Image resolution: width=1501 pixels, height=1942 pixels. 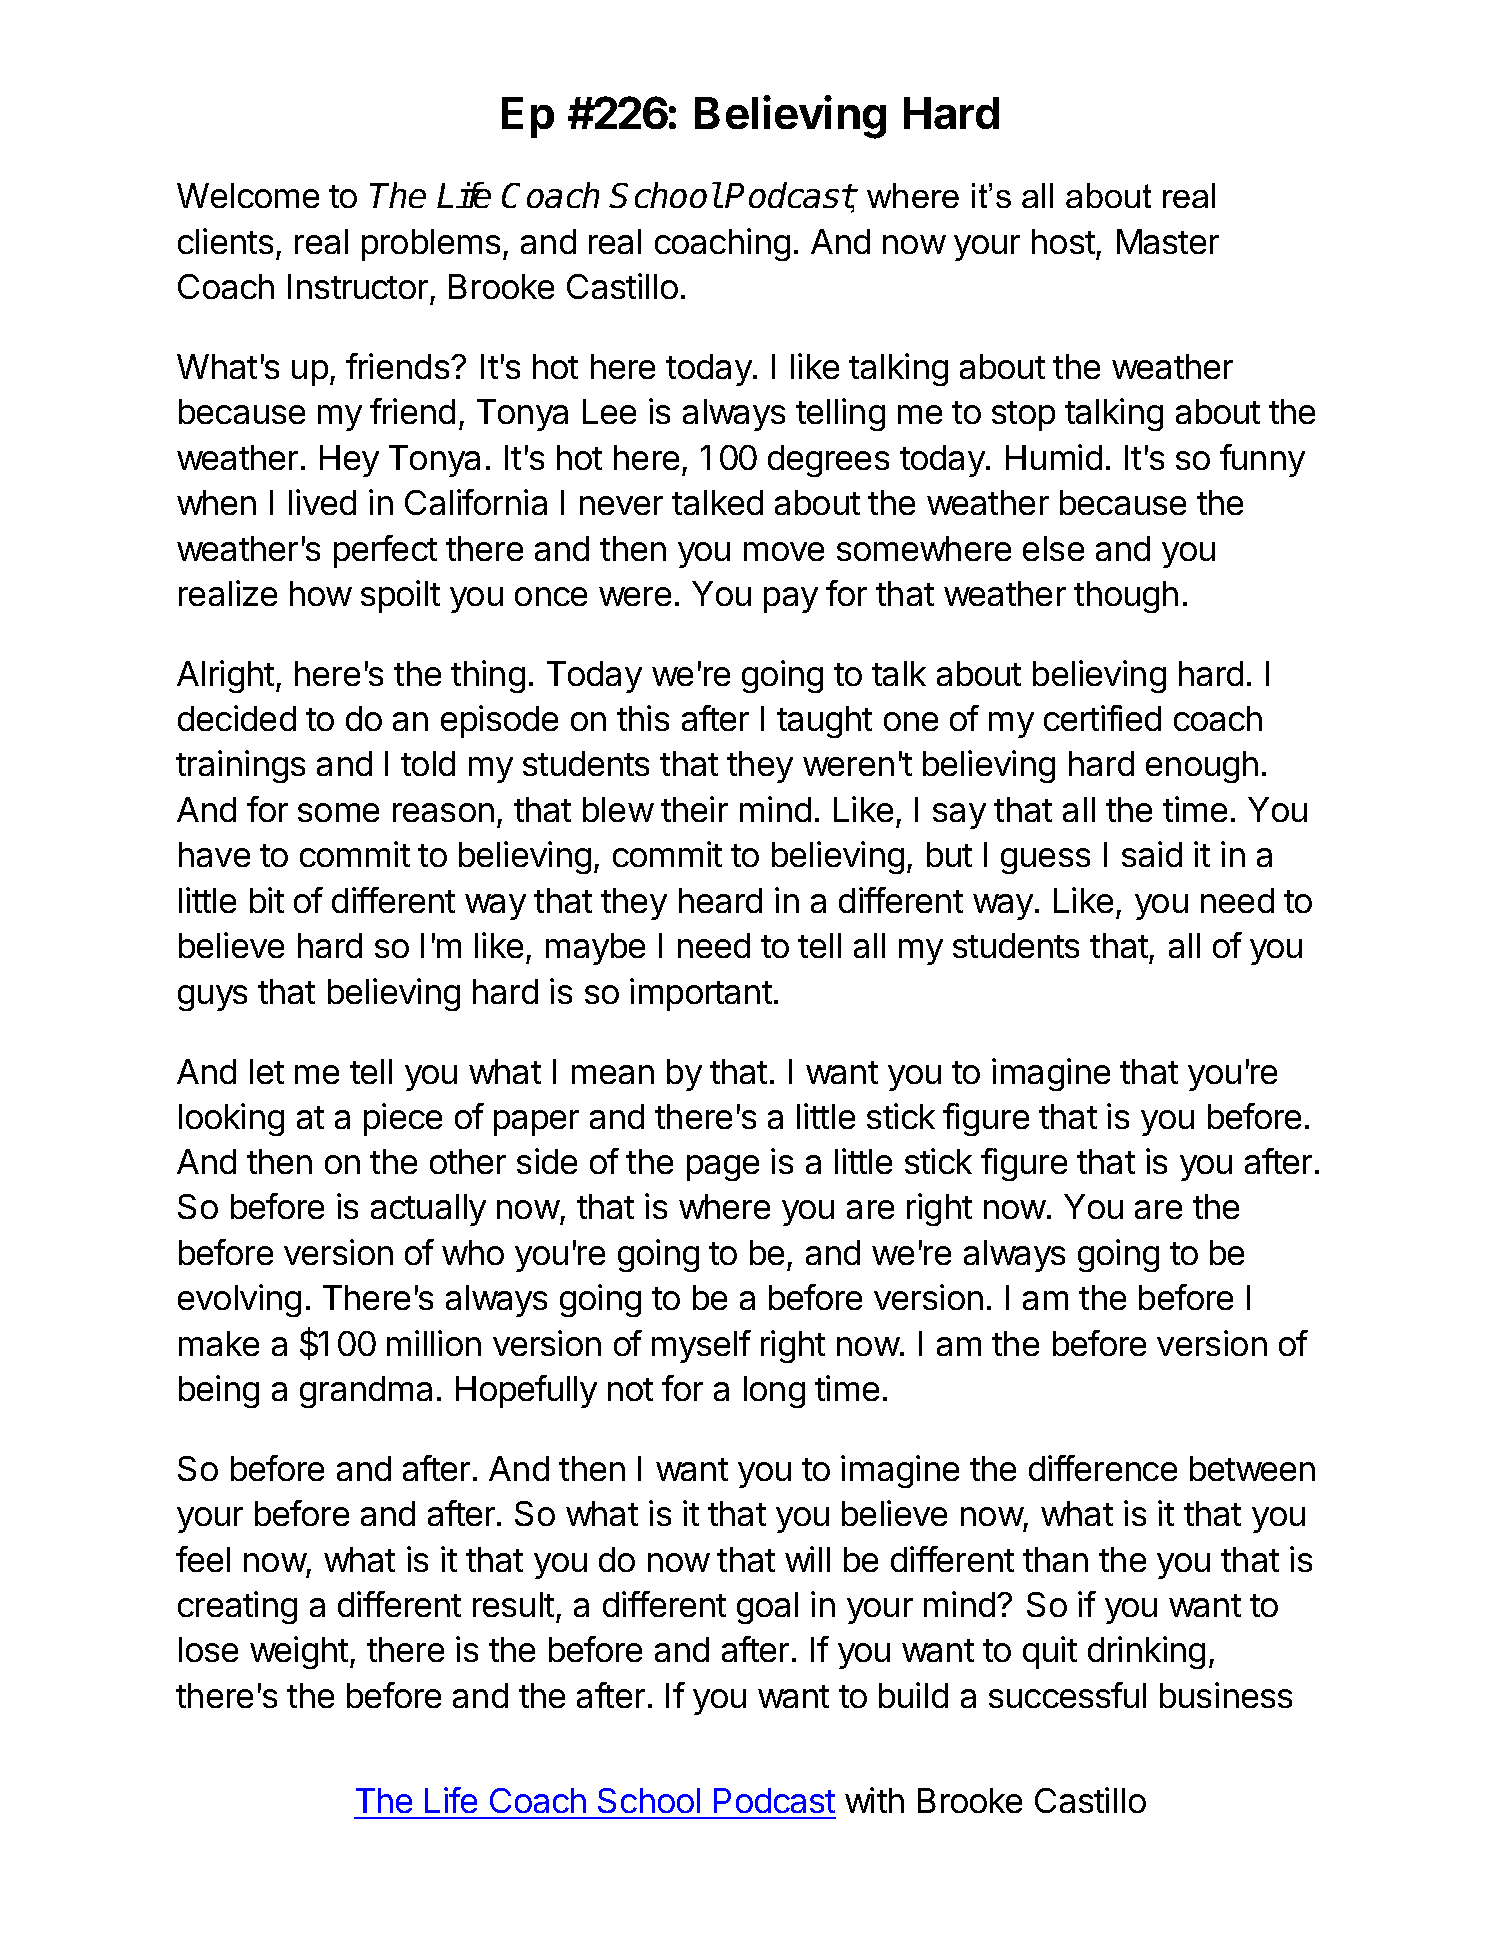 I want to click on Master, so click(x=1168, y=241).
